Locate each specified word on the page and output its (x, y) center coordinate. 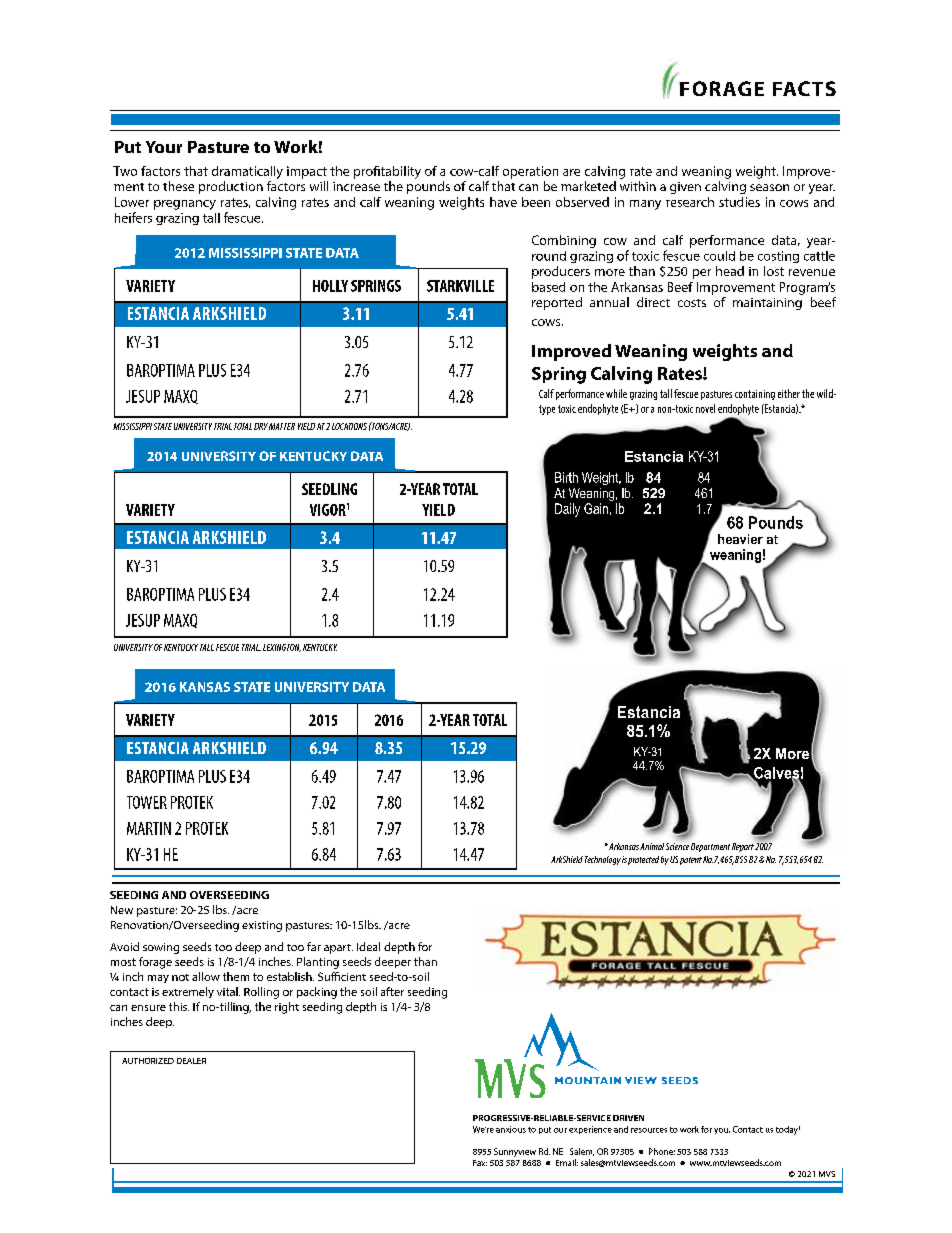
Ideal (368, 946)
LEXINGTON (282, 648)
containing (755, 395)
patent (691, 861)
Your (164, 147)
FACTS (804, 88)
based (548, 287)
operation (530, 172)
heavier (740, 539)
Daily (567, 510)
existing (262, 926)
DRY (261, 426)
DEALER (191, 1061)
